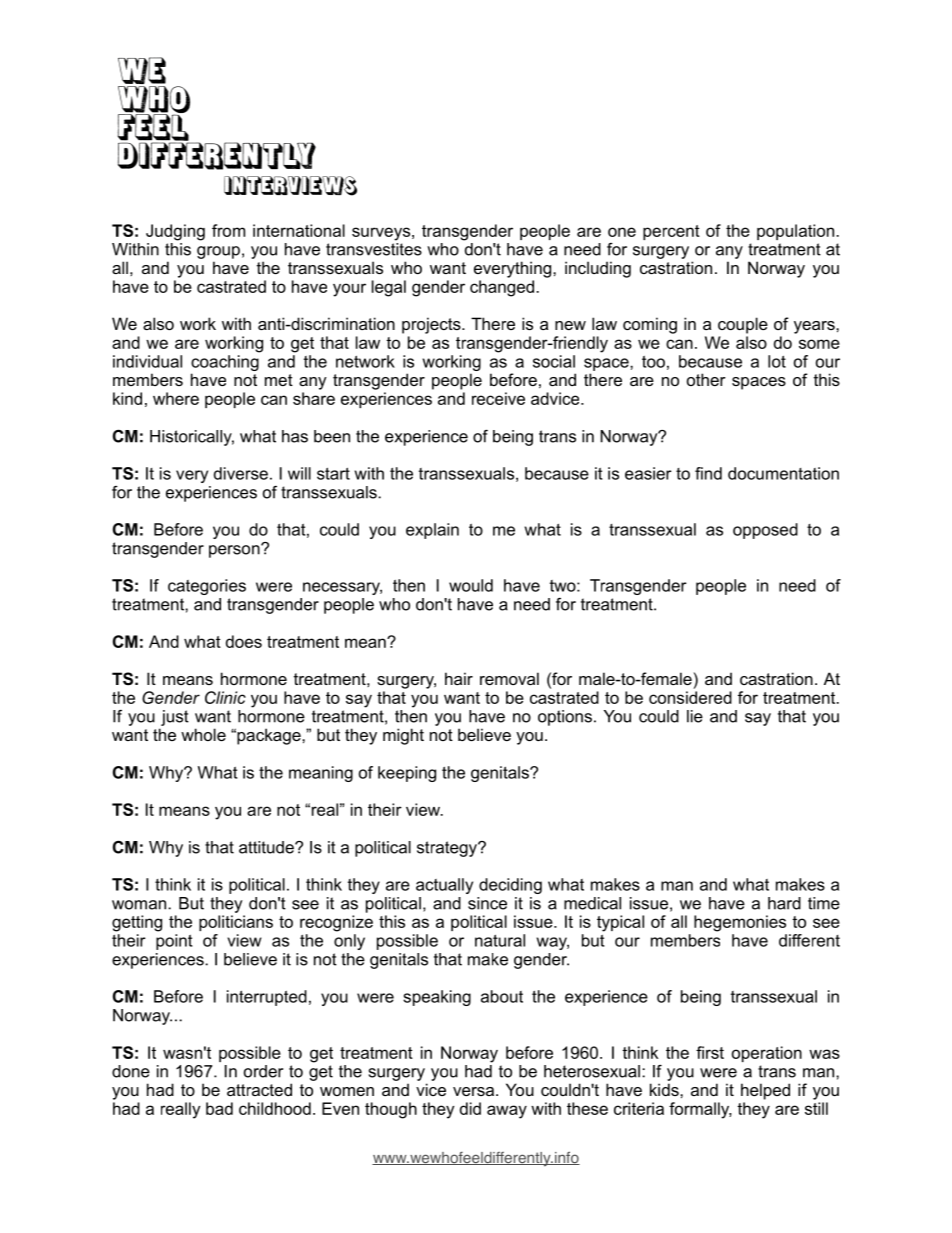  What do you see at coordinates (267, 847) in the screenshot?
I see `attitude` at bounding box center [267, 847].
